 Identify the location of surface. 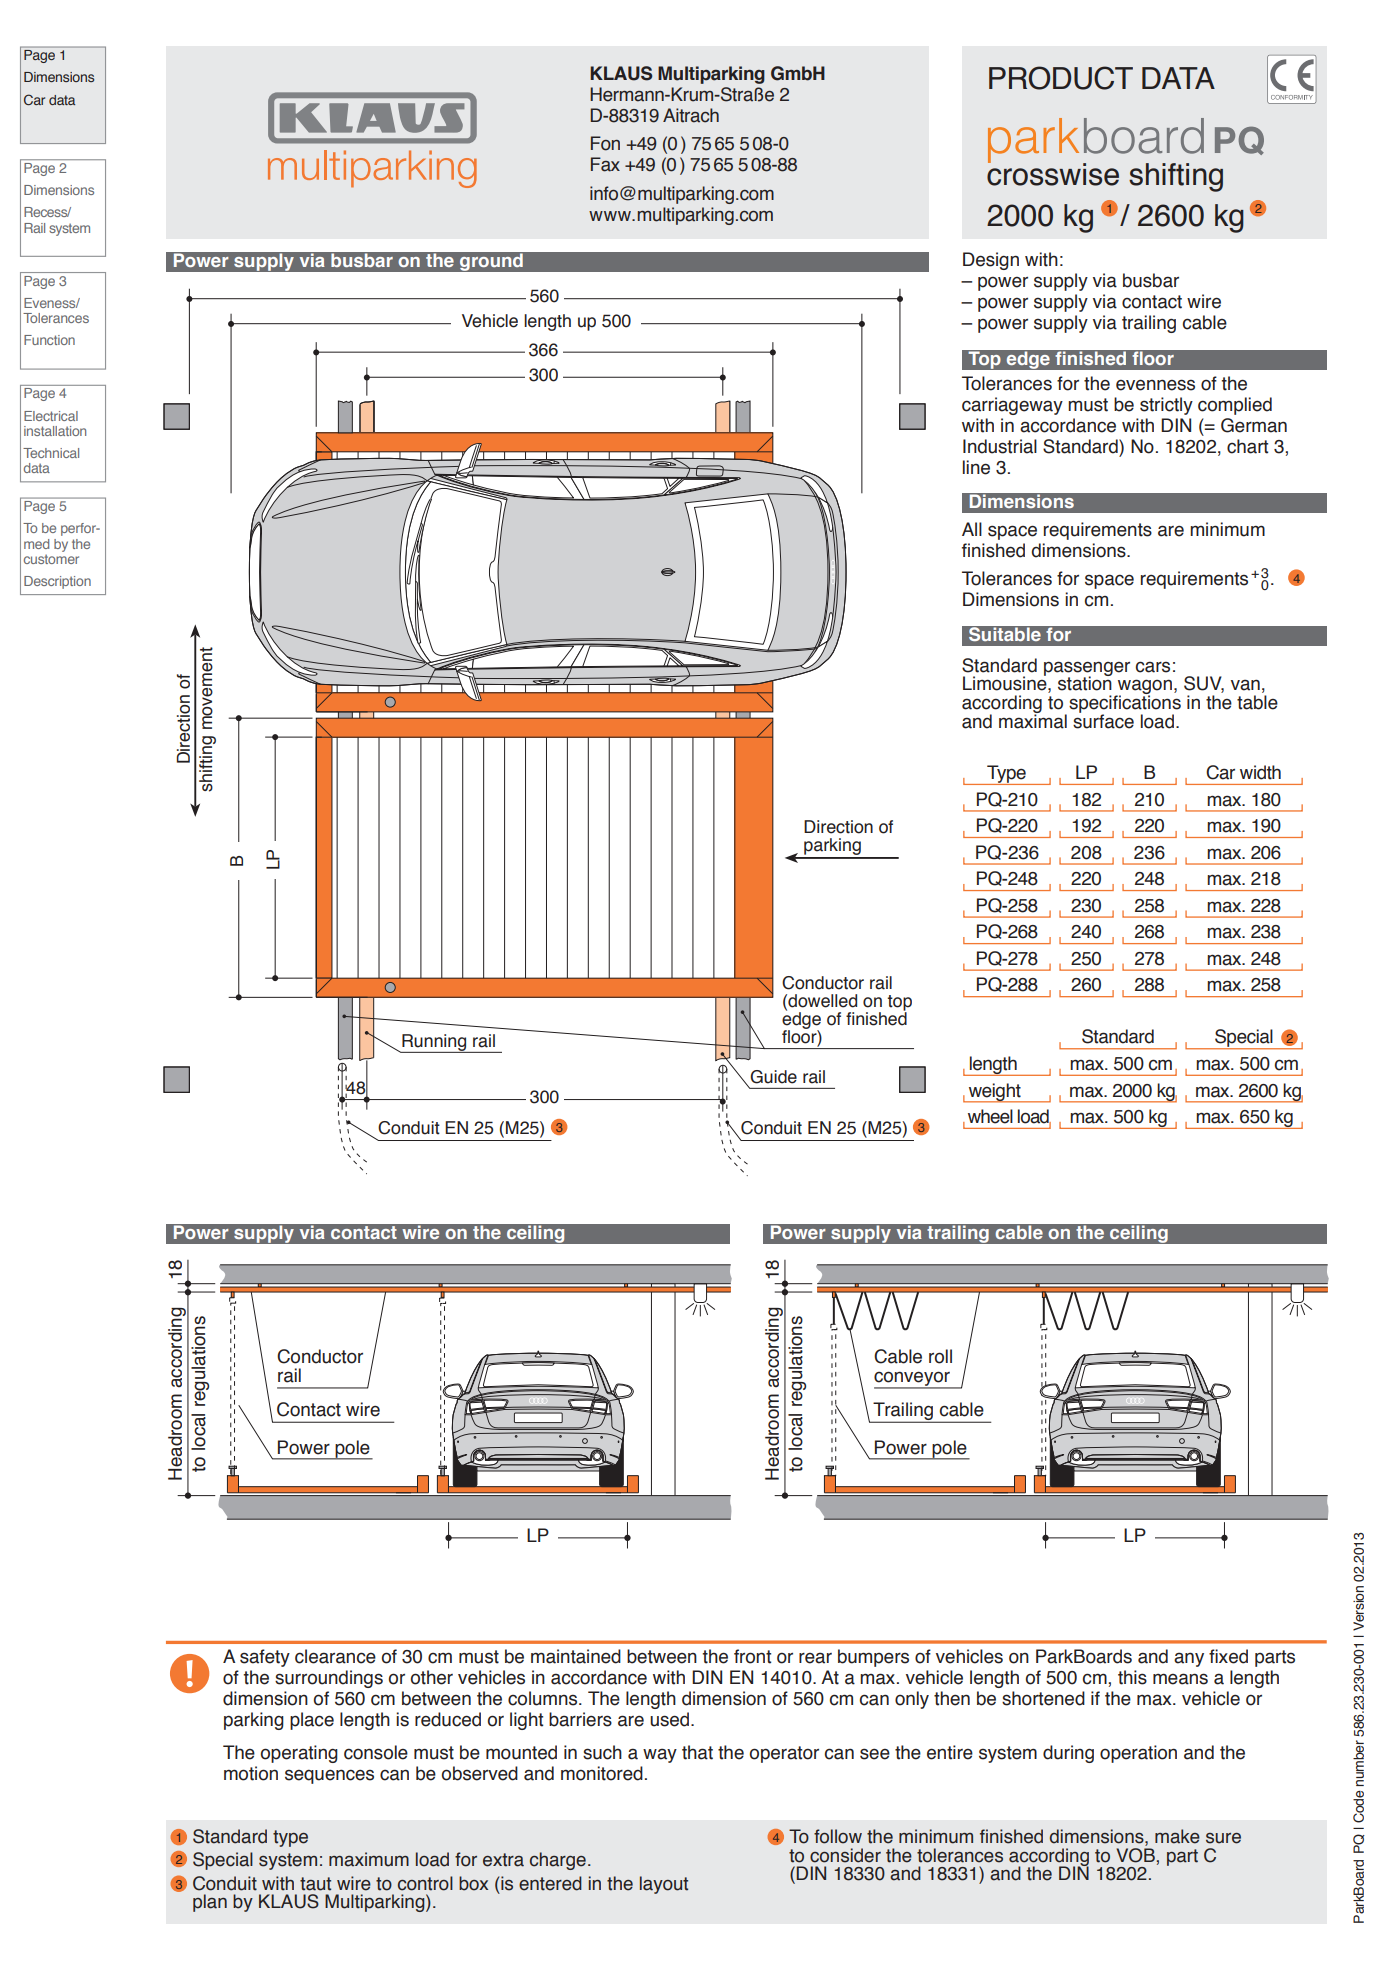
(1103, 720).
